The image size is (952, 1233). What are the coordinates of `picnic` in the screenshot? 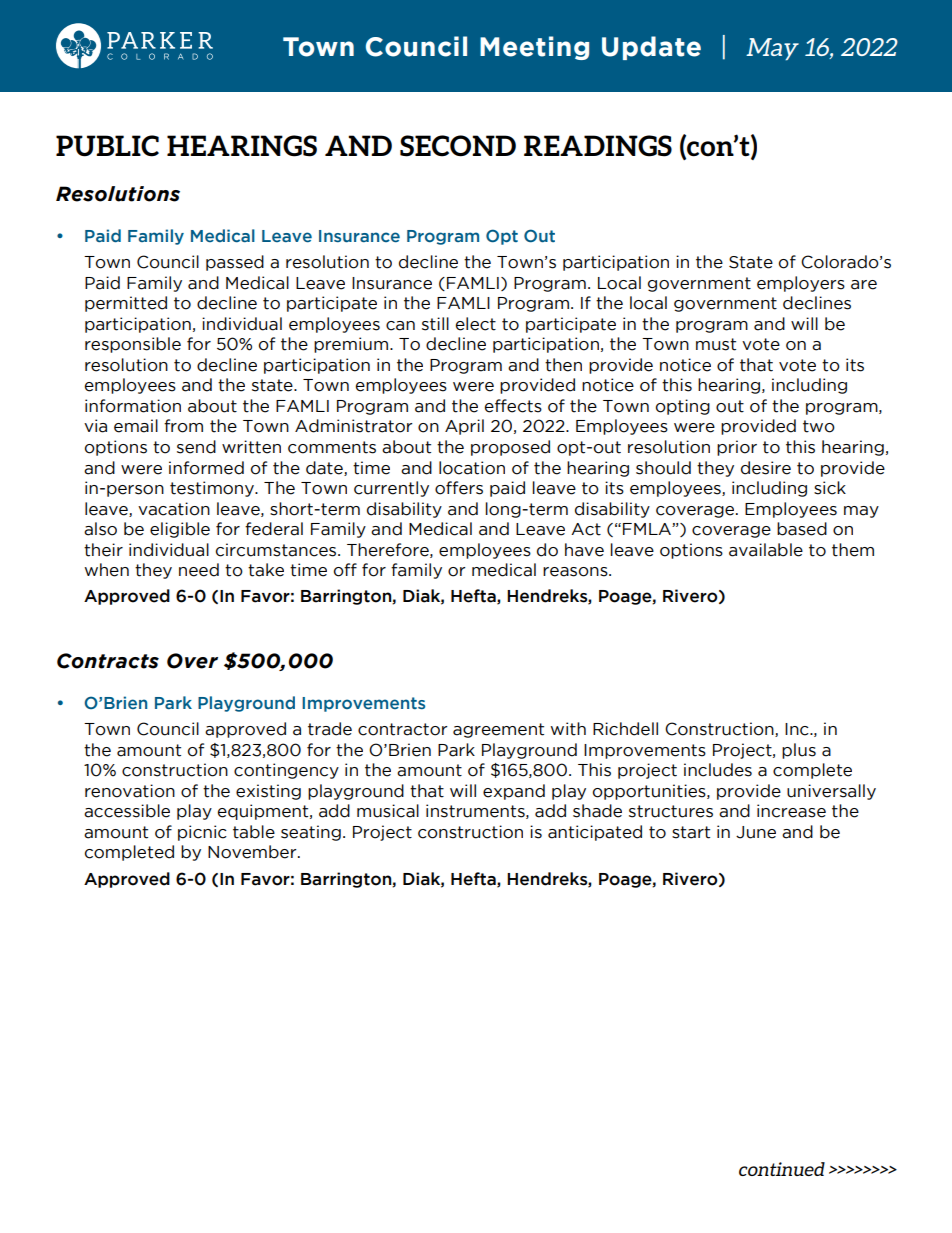 It's located at (202, 833).
